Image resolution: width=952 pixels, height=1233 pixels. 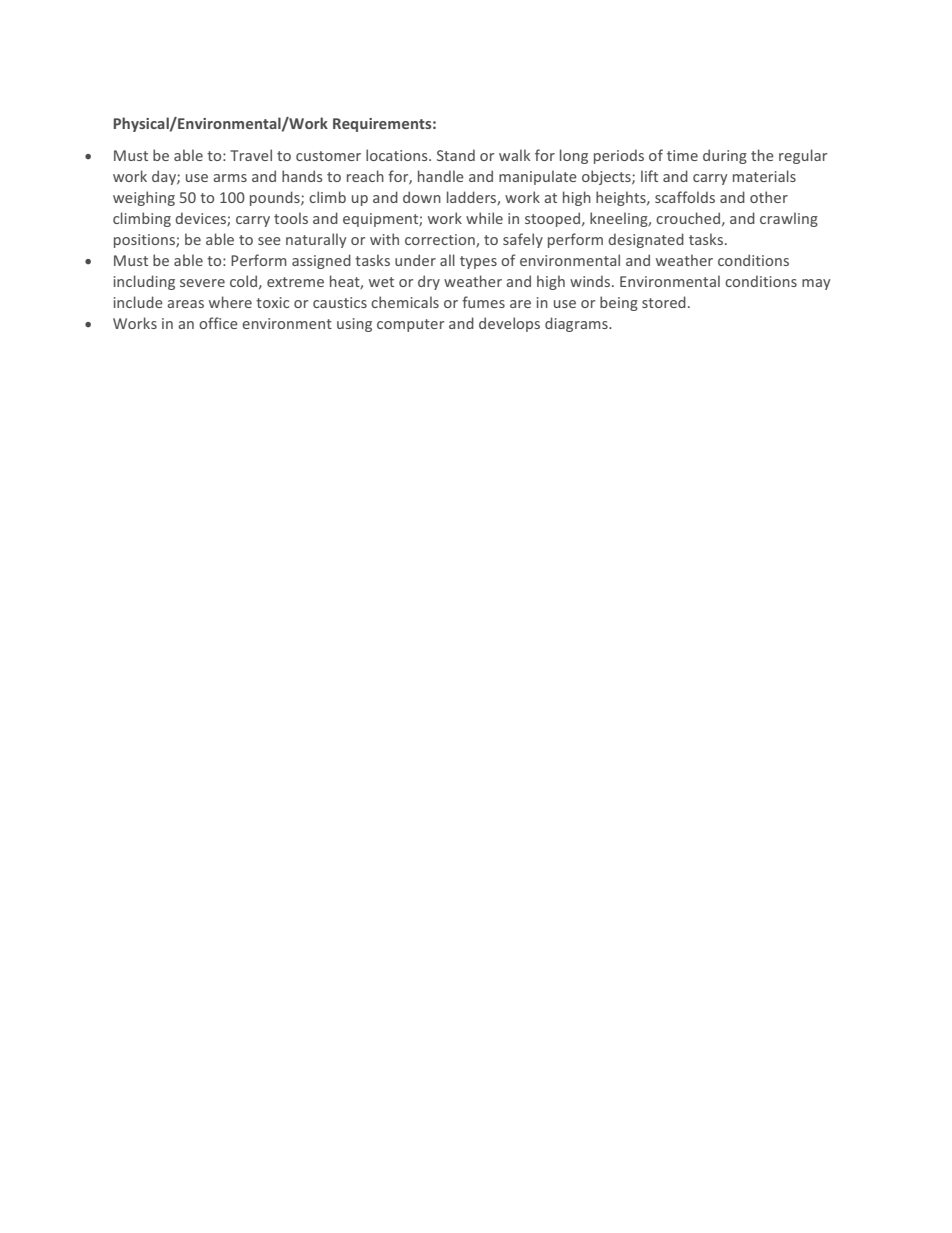 I want to click on develops, so click(x=509, y=324).
